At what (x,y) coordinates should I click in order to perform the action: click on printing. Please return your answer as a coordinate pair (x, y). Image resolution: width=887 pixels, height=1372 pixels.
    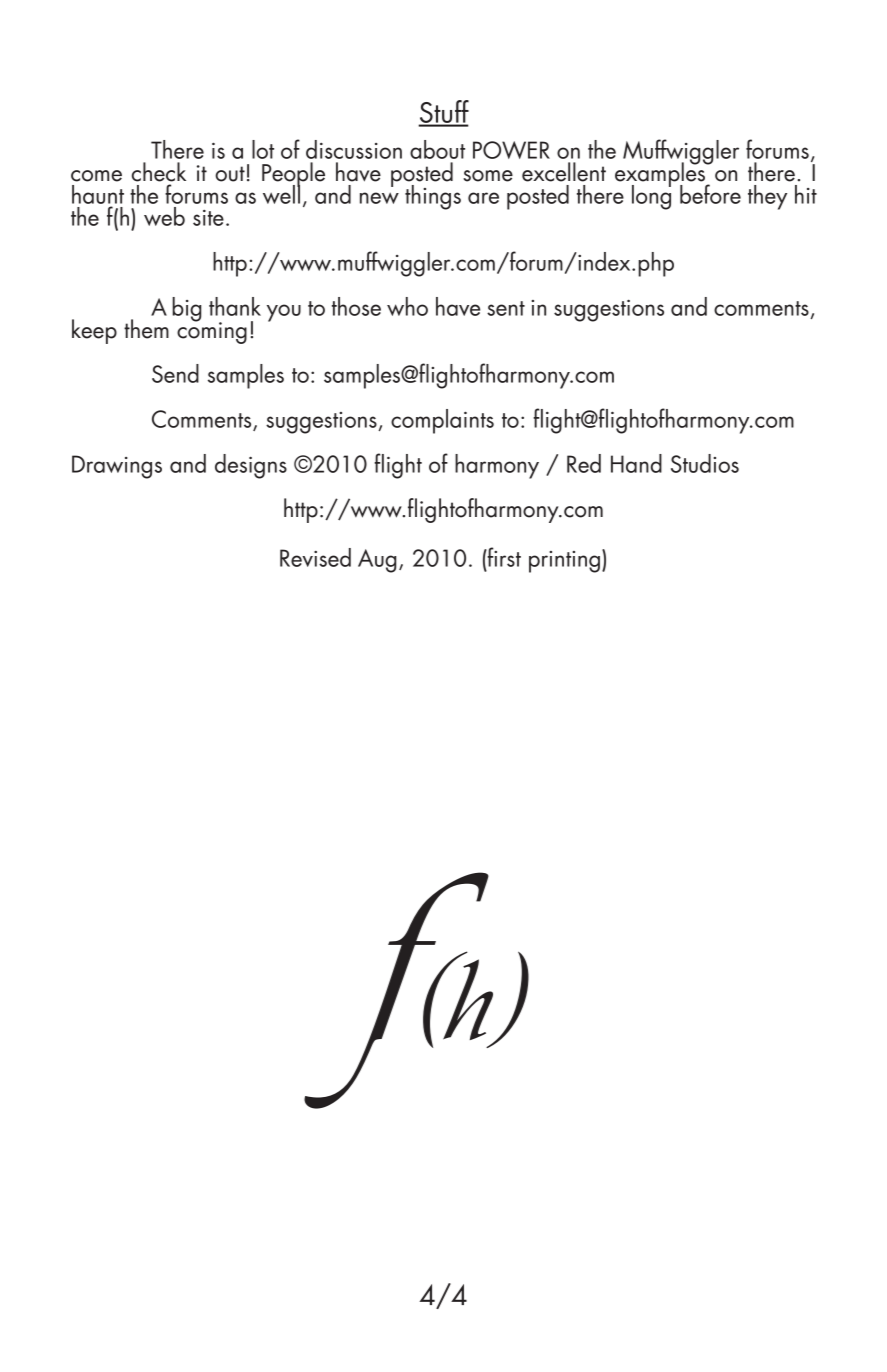
    Looking at the image, I should click on (564, 562).
